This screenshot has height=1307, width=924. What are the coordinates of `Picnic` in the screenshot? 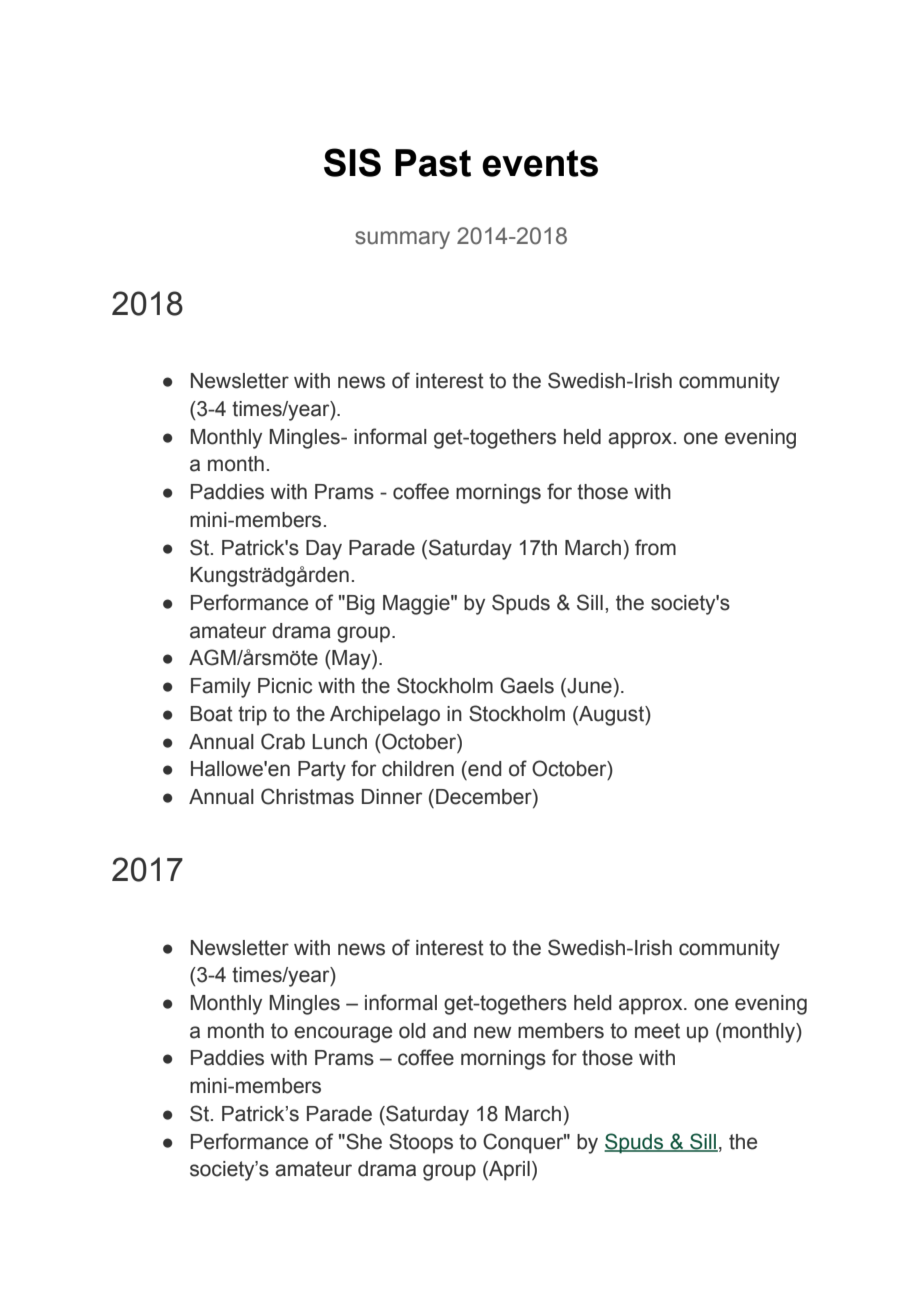 It's located at (285, 686).
